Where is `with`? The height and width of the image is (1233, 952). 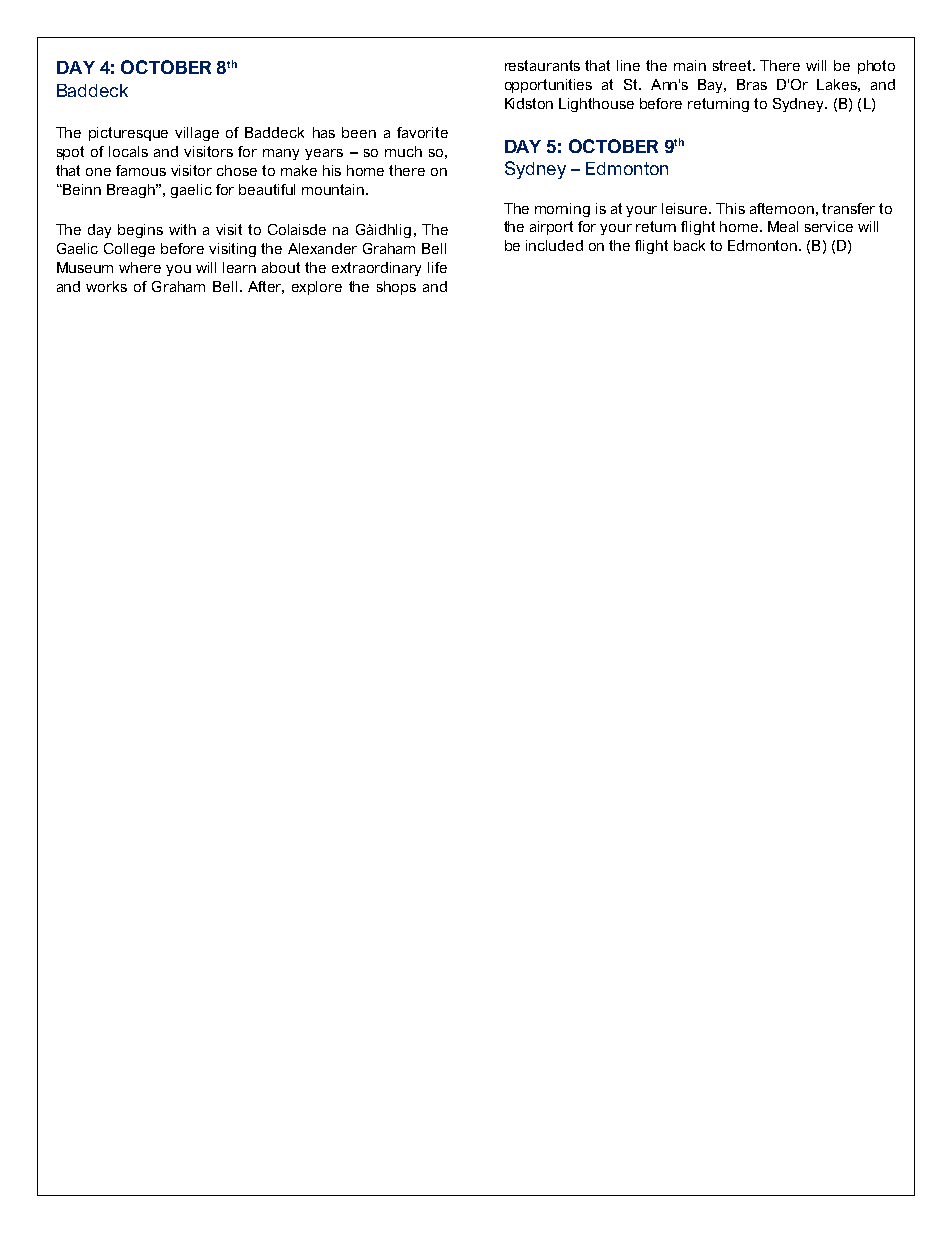 with is located at coordinates (182, 229).
